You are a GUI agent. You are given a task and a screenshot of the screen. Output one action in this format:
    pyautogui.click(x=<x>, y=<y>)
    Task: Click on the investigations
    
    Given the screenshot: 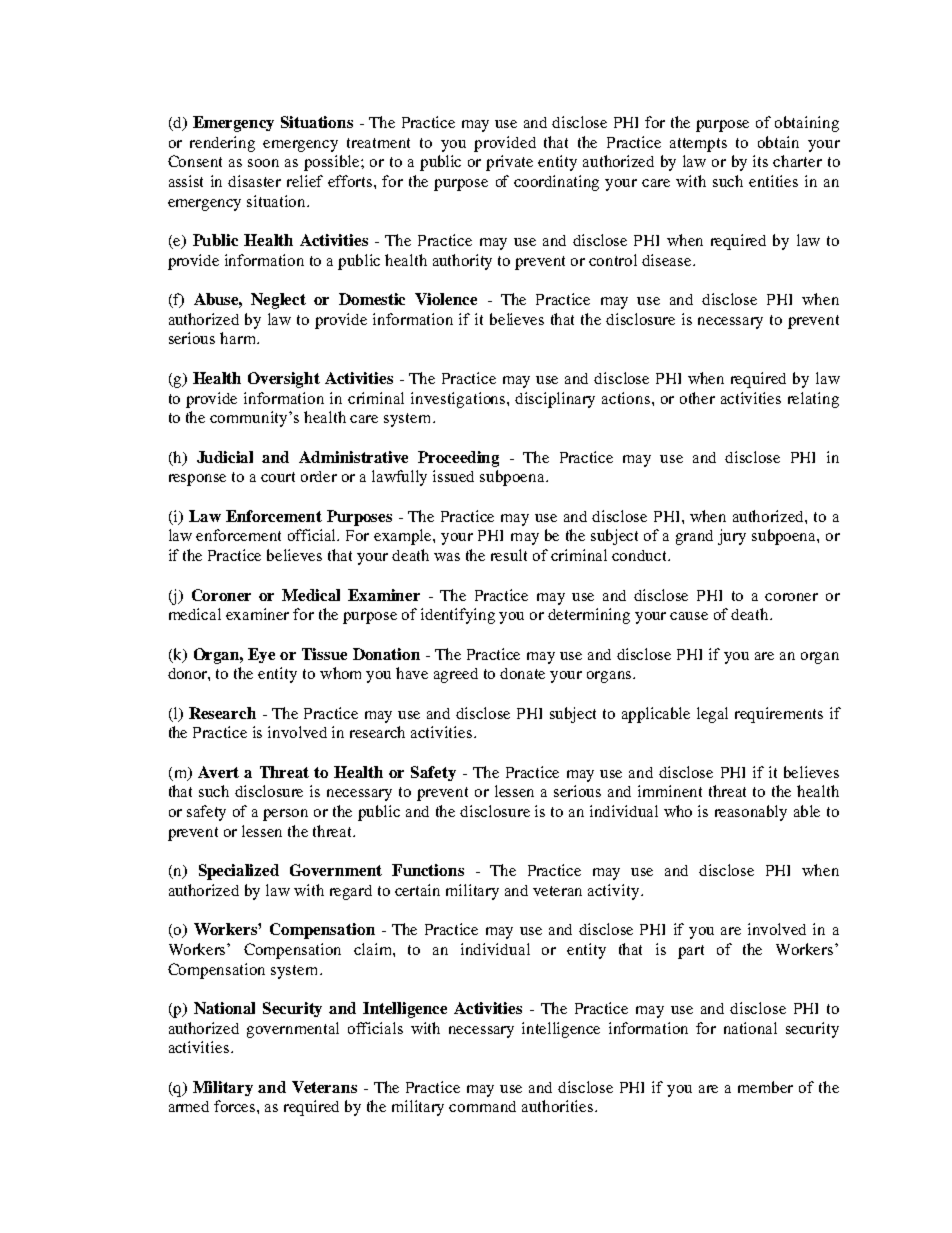 What is the action you would take?
    pyautogui.click(x=459, y=400)
